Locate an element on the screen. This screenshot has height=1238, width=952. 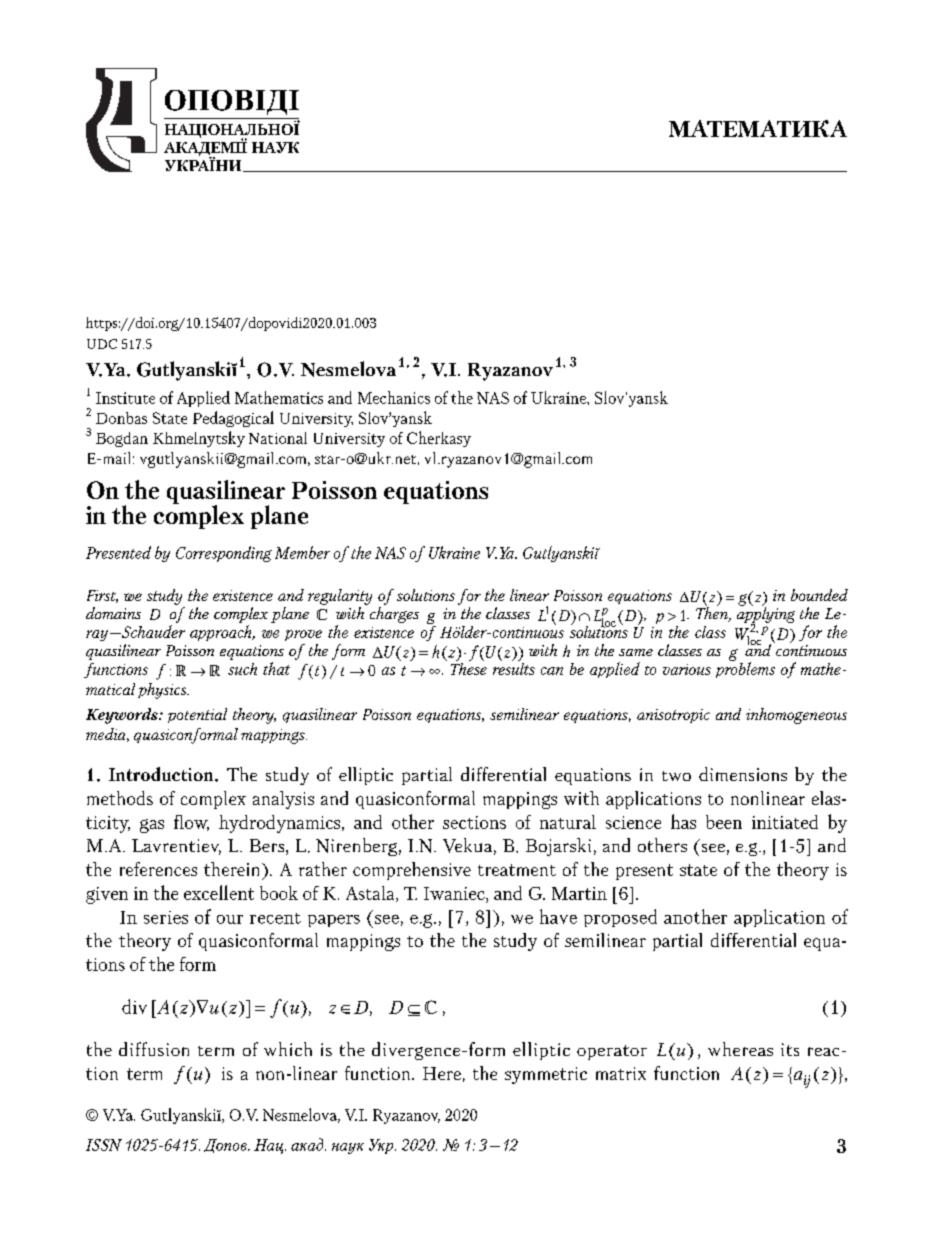
Mechanics is located at coordinates (394, 397).
